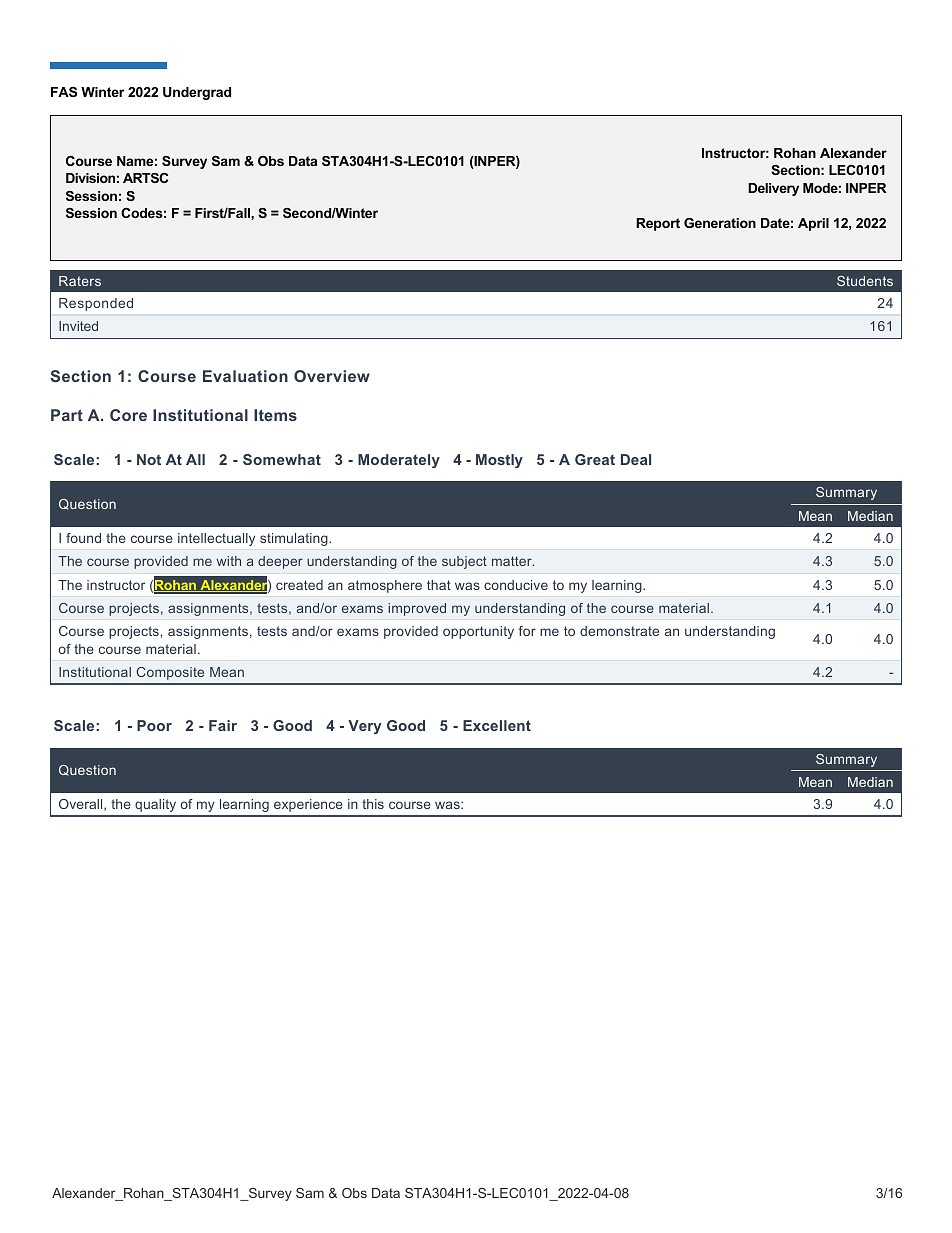  What do you see at coordinates (720, 223) in the screenshot?
I see `Generation` at bounding box center [720, 223].
